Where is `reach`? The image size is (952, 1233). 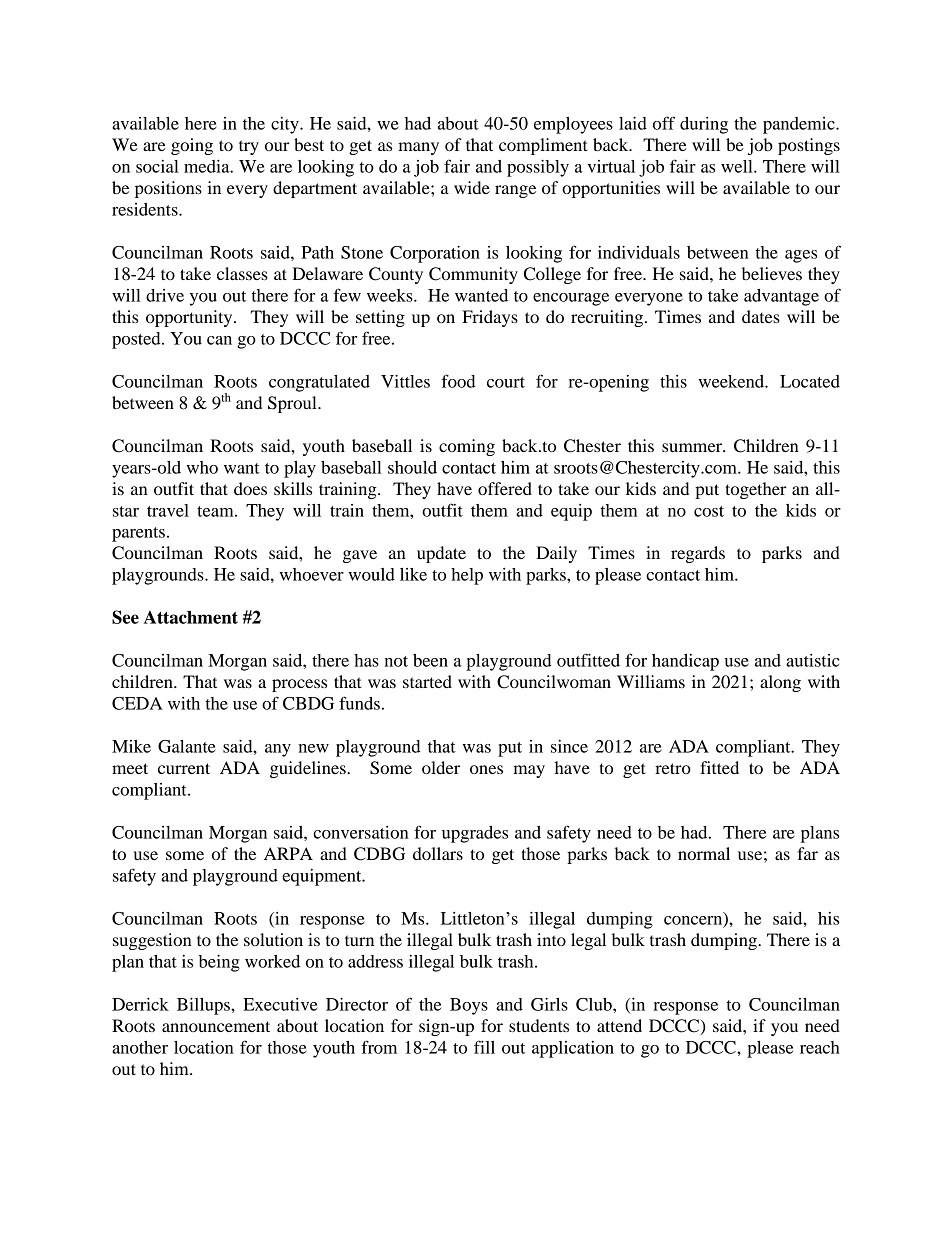 reach is located at coordinates (820, 1047).
